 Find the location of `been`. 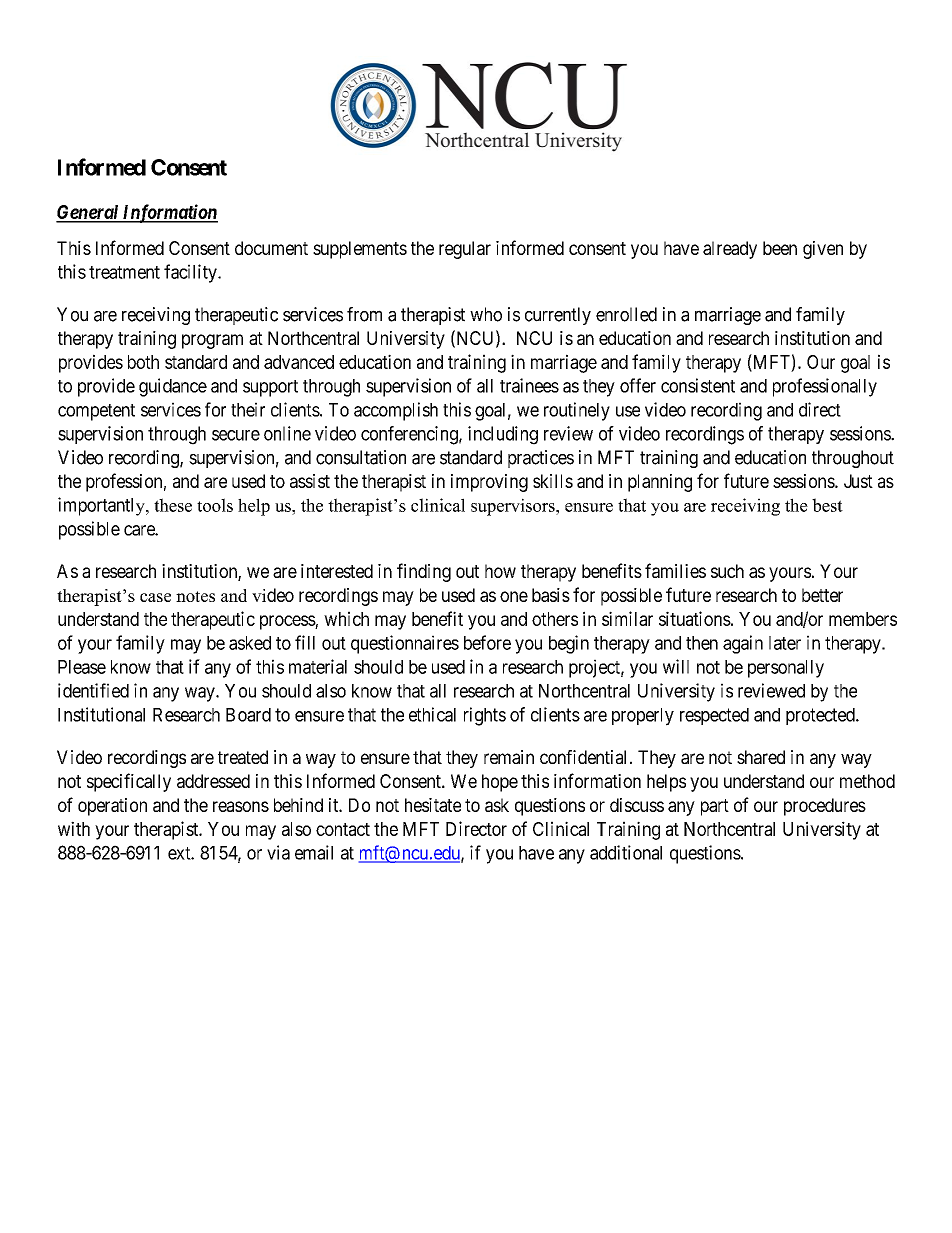

been is located at coordinates (780, 248).
